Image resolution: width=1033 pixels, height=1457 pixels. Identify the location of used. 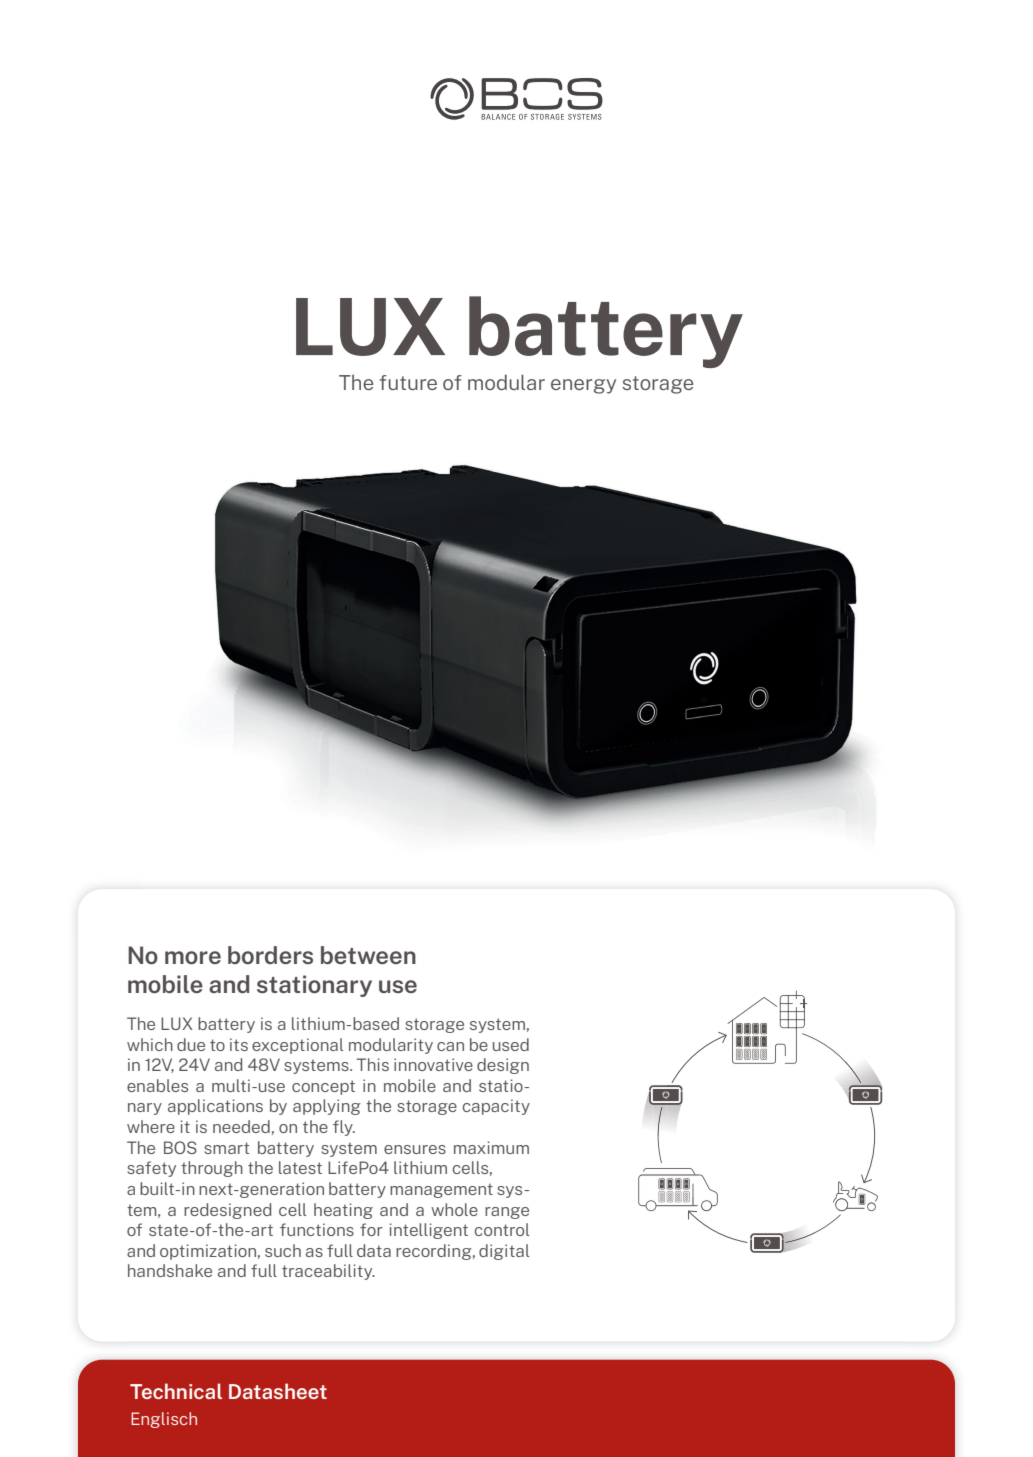
(511, 1044).
